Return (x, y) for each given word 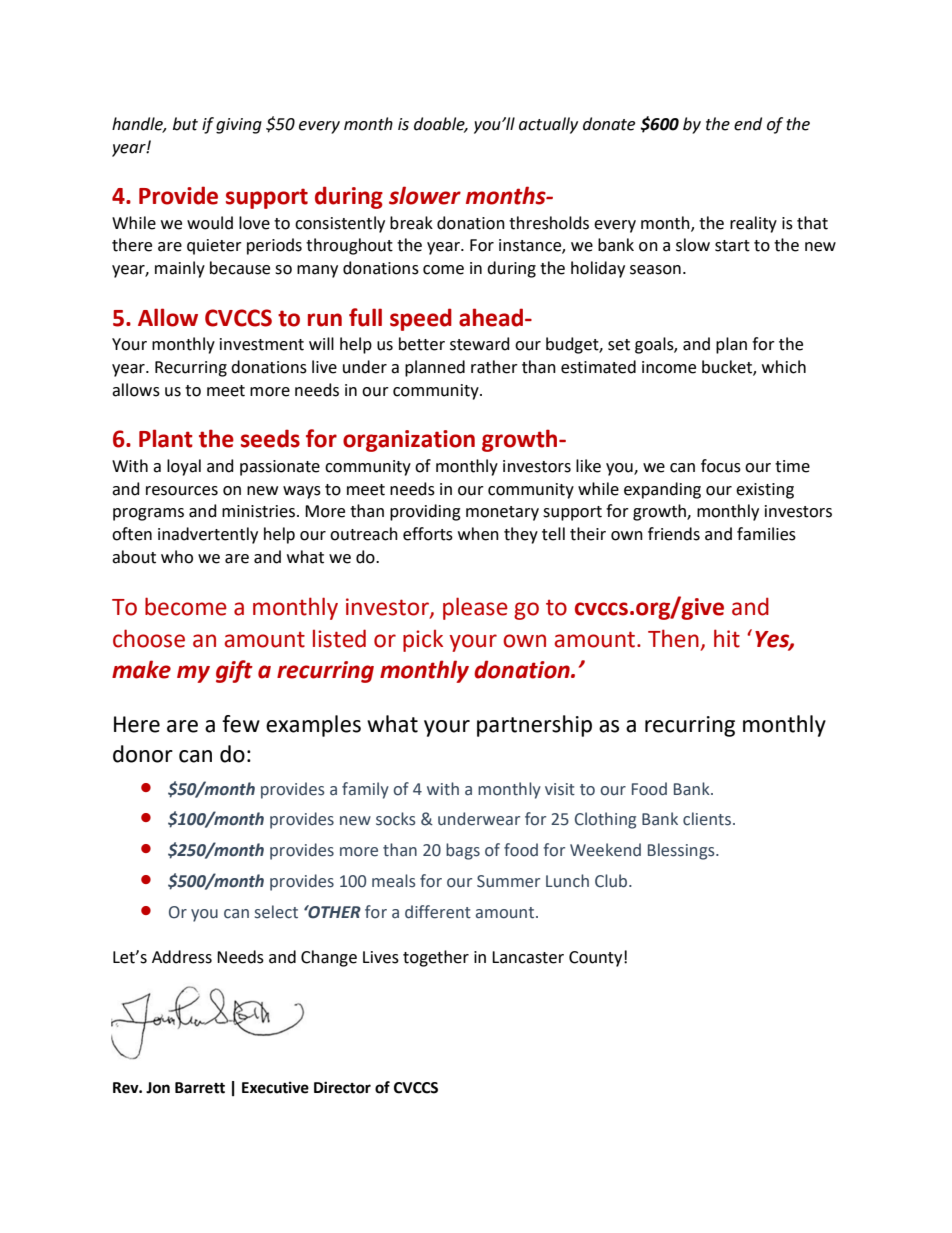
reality (753, 224)
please (475, 608)
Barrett (200, 1088)
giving (239, 126)
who (177, 557)
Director (342, 1087)
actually (548, 125)
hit (727, 638)
